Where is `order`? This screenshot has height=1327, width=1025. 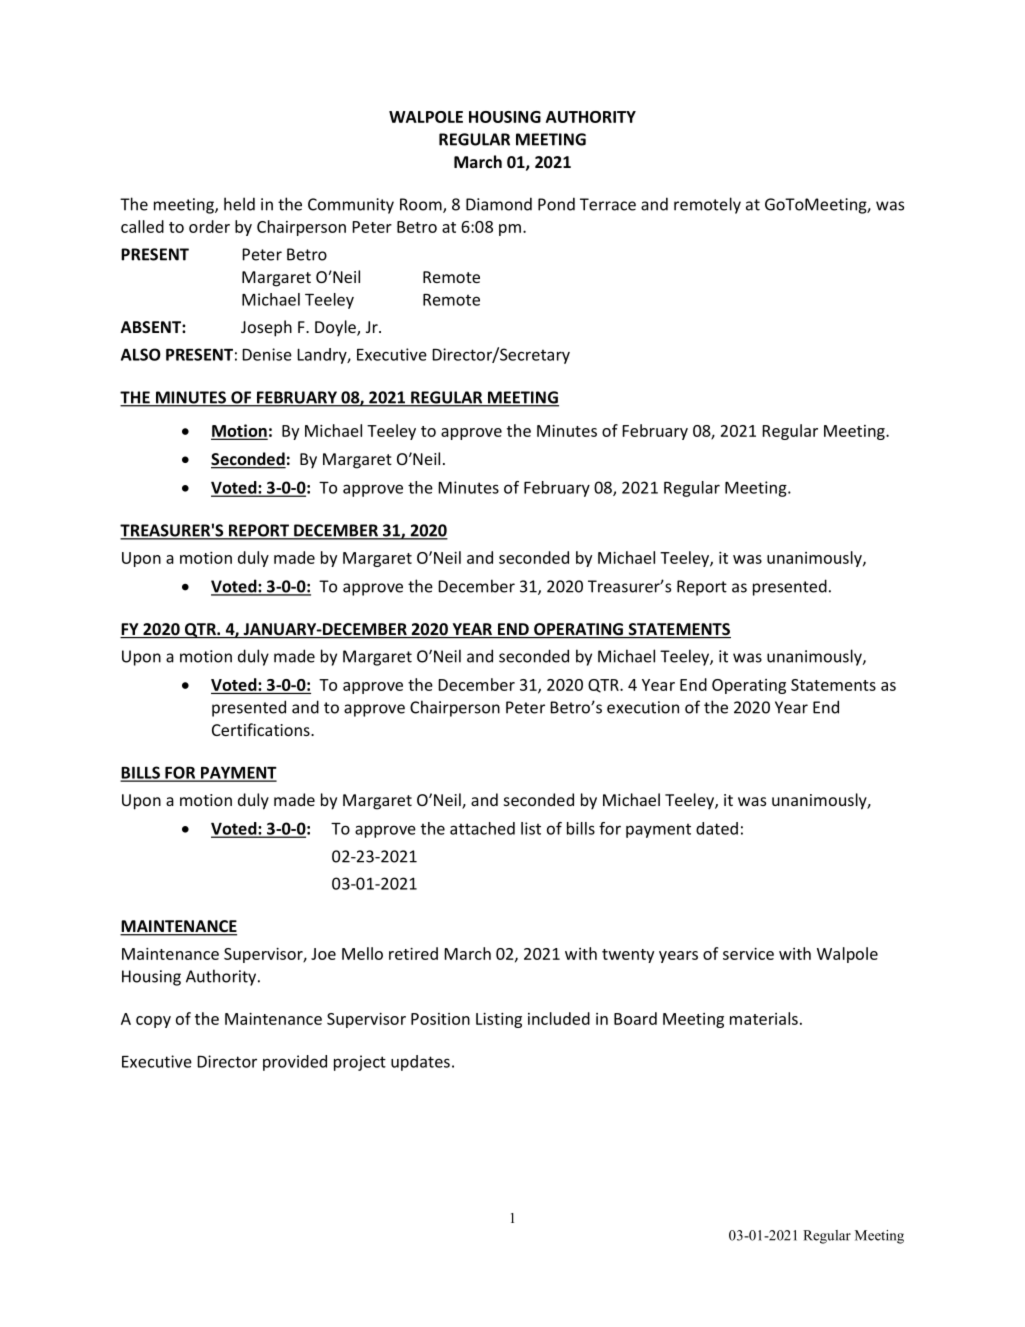
order is located at coordinates (209, 226).
